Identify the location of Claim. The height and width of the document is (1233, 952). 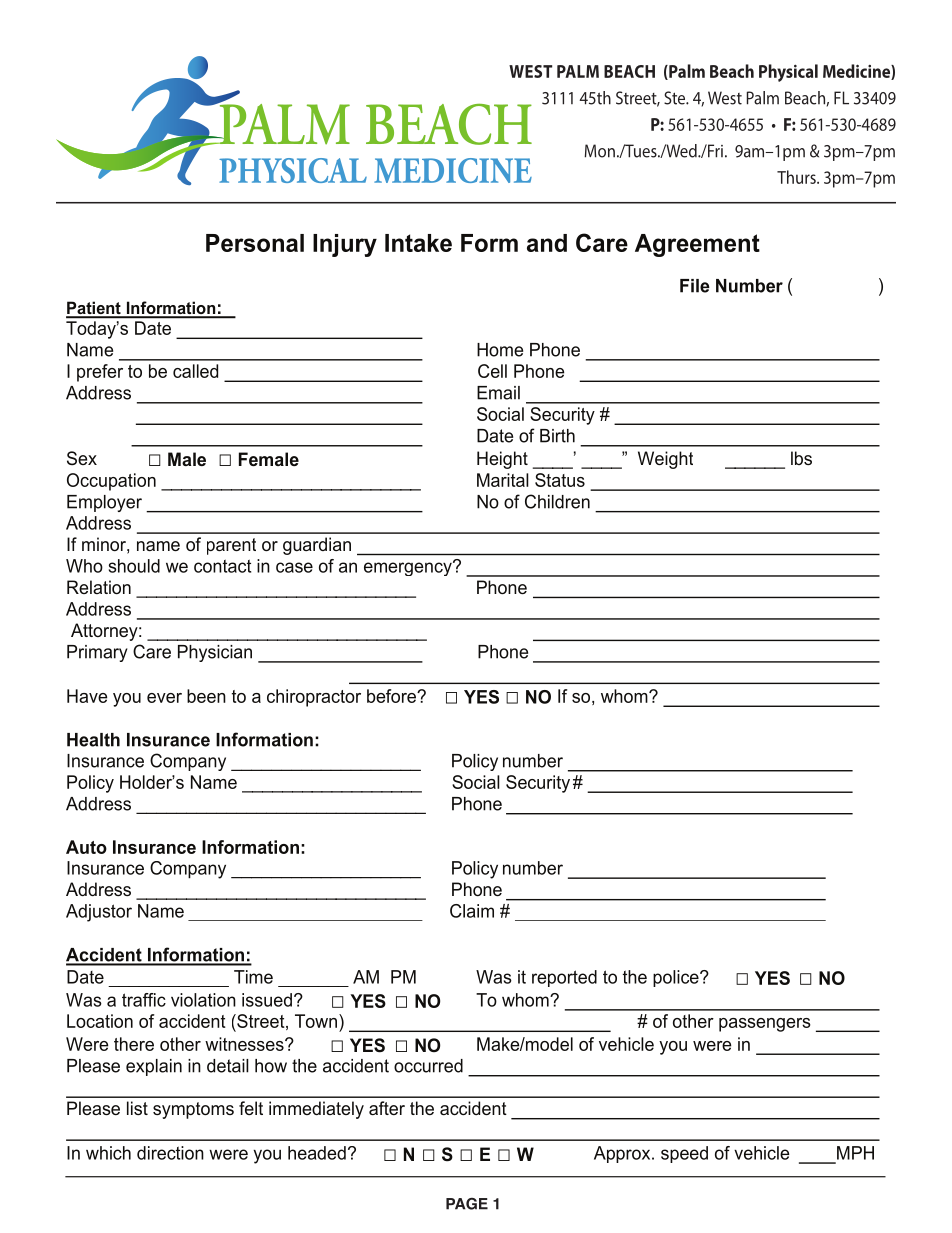
(472, 911).
